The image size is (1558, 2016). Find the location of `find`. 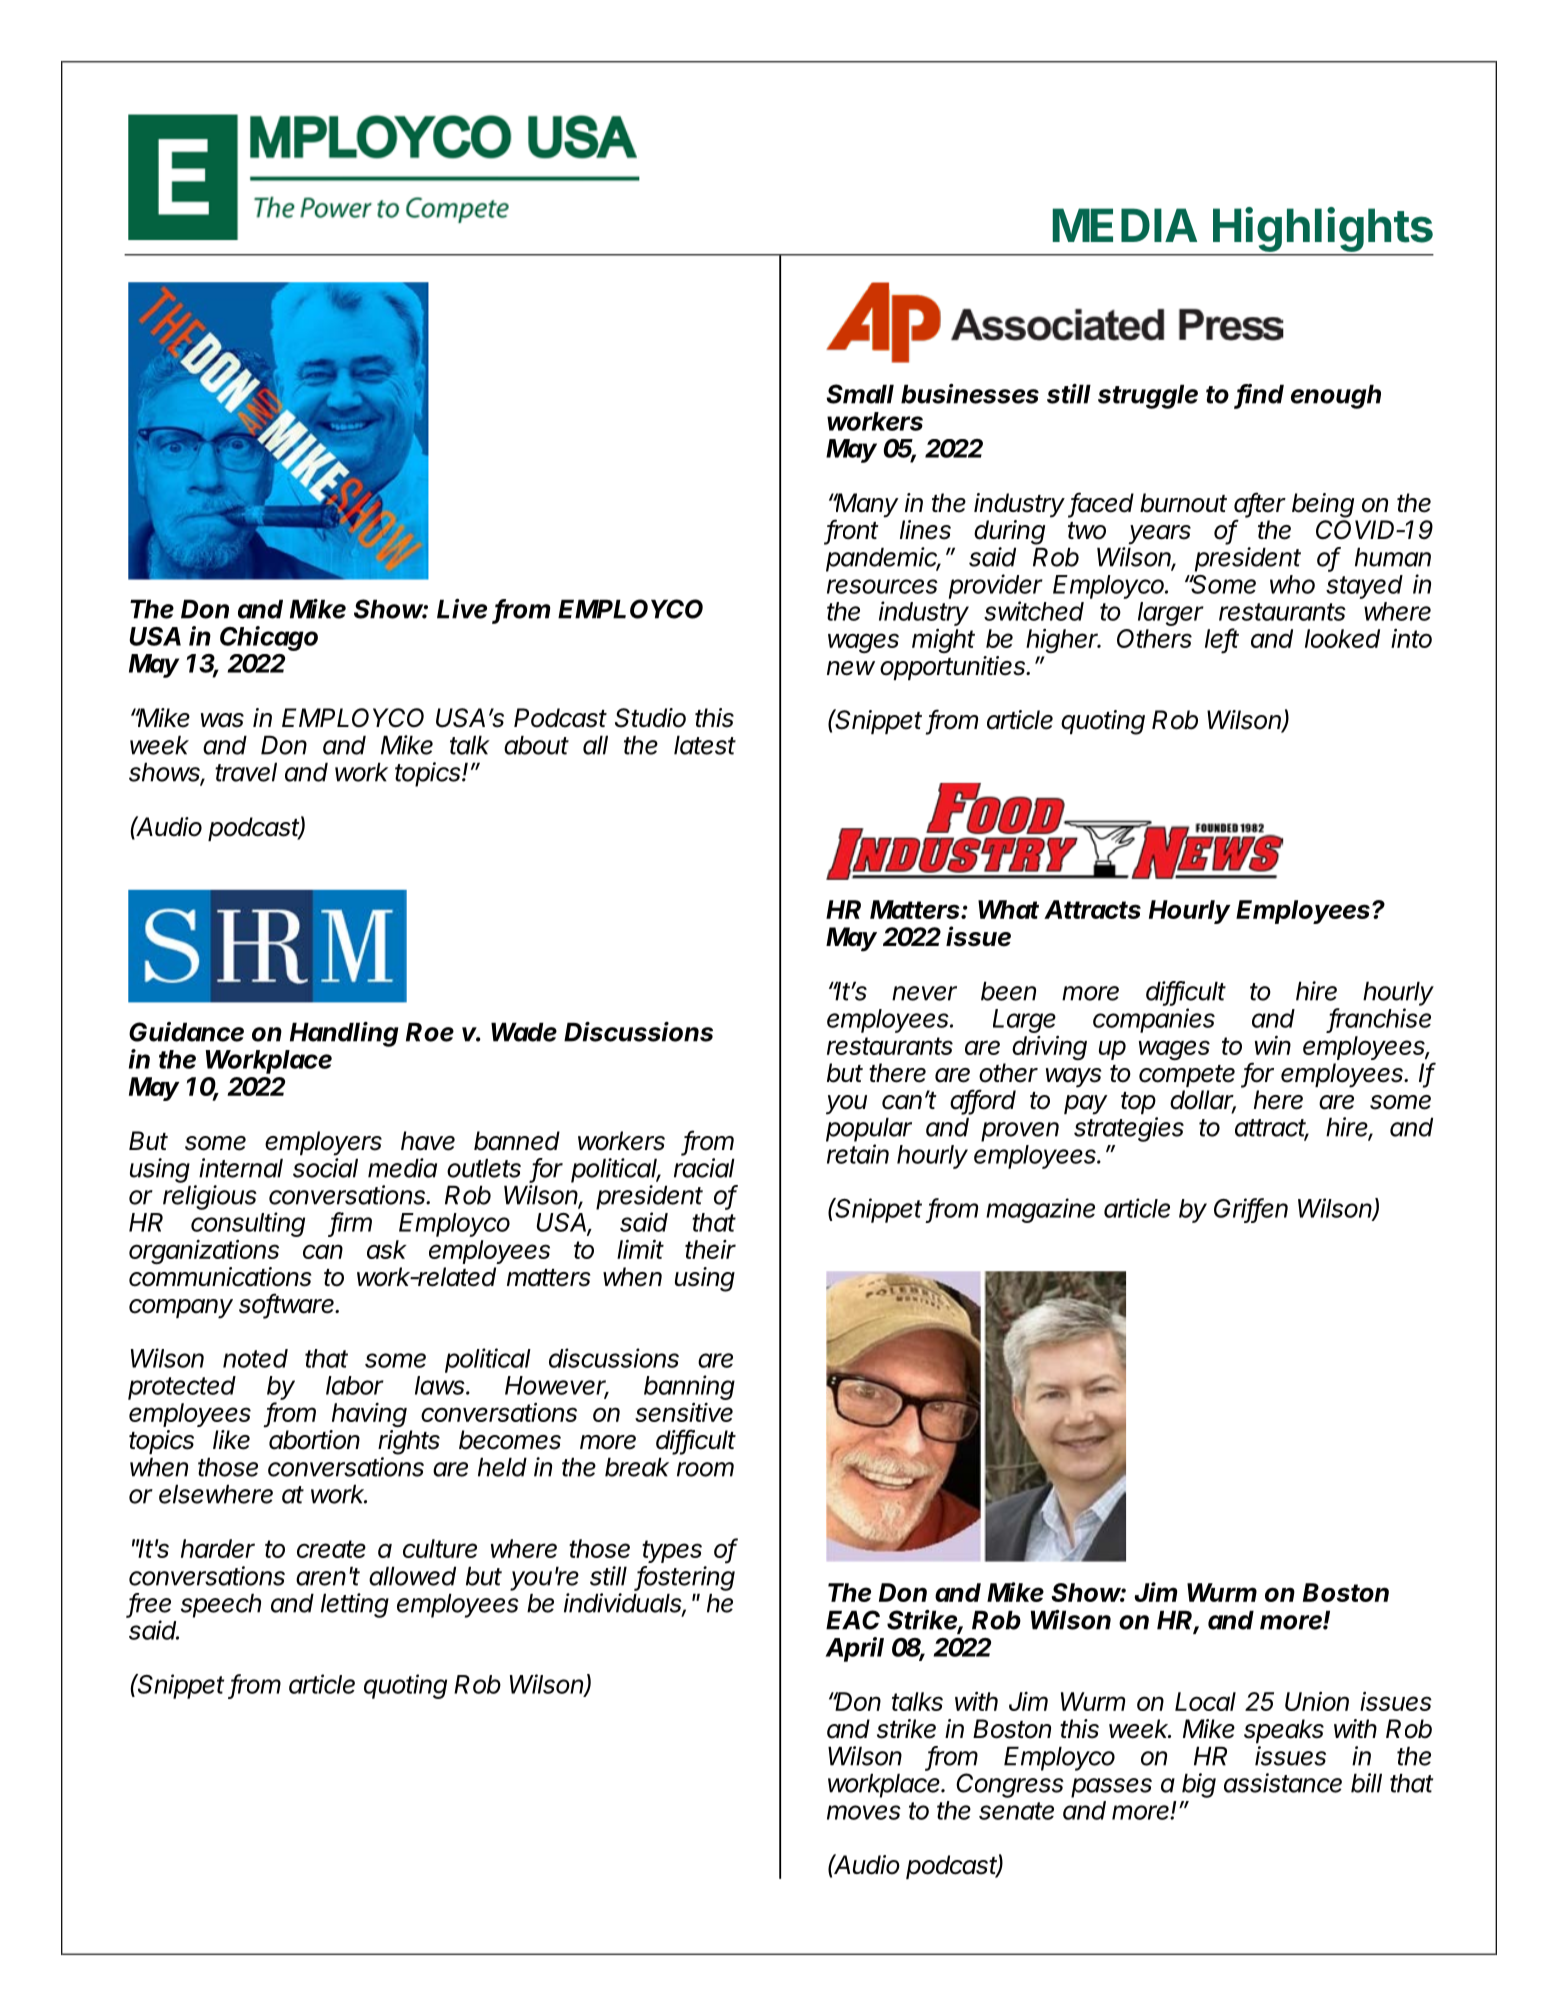

find is located at coordinates (1260, 395).
